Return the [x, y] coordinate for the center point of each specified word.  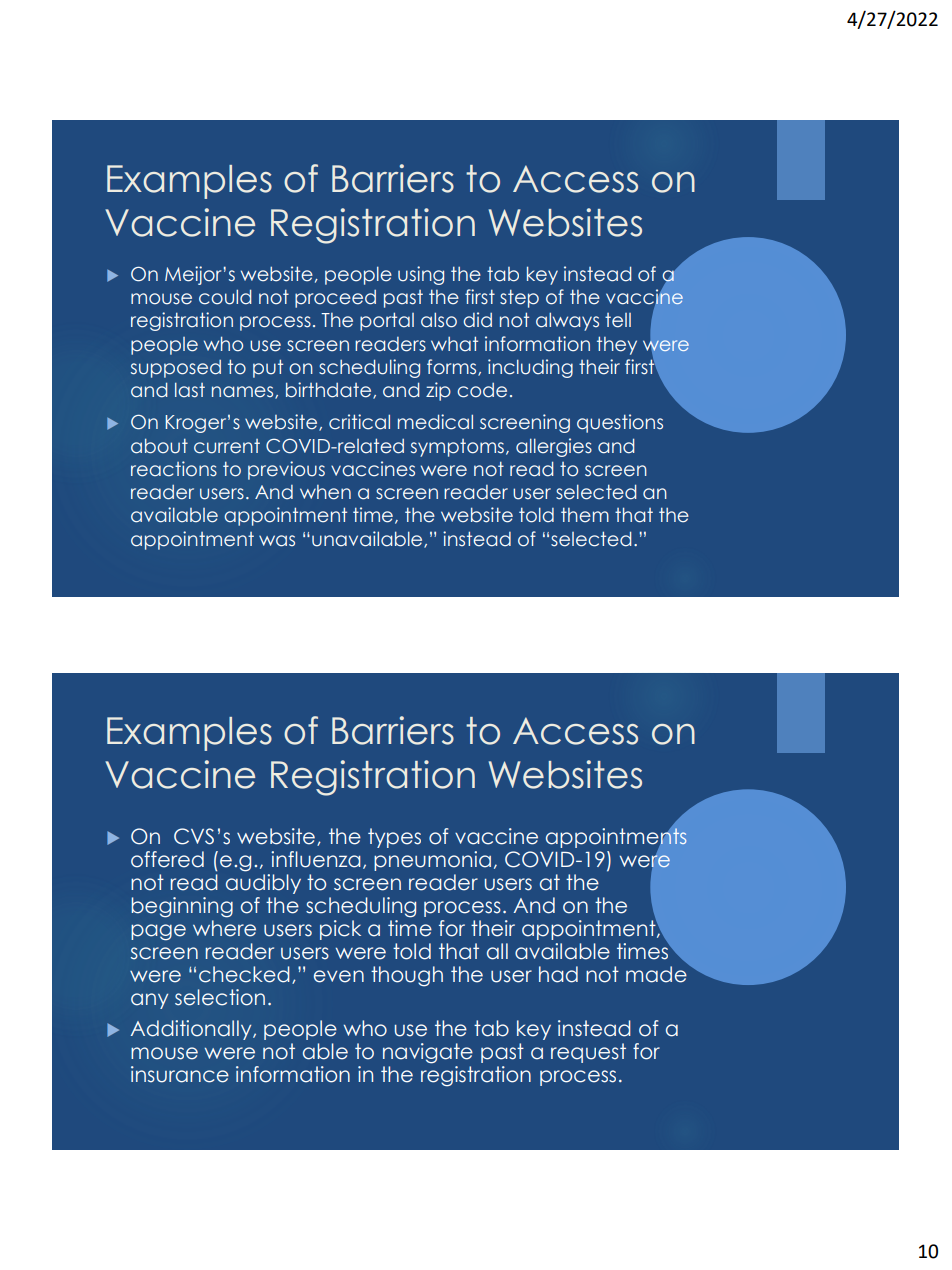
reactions [174, 469]
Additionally [192, 1030]
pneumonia [432, 861]
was [277, 541]
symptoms [457, 448]
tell [618, 320]
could [225, 297]
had [558, 974]
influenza [316, 859]
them [585, 515]
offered [167, 859]
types [394, 838]
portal [387, 321]
